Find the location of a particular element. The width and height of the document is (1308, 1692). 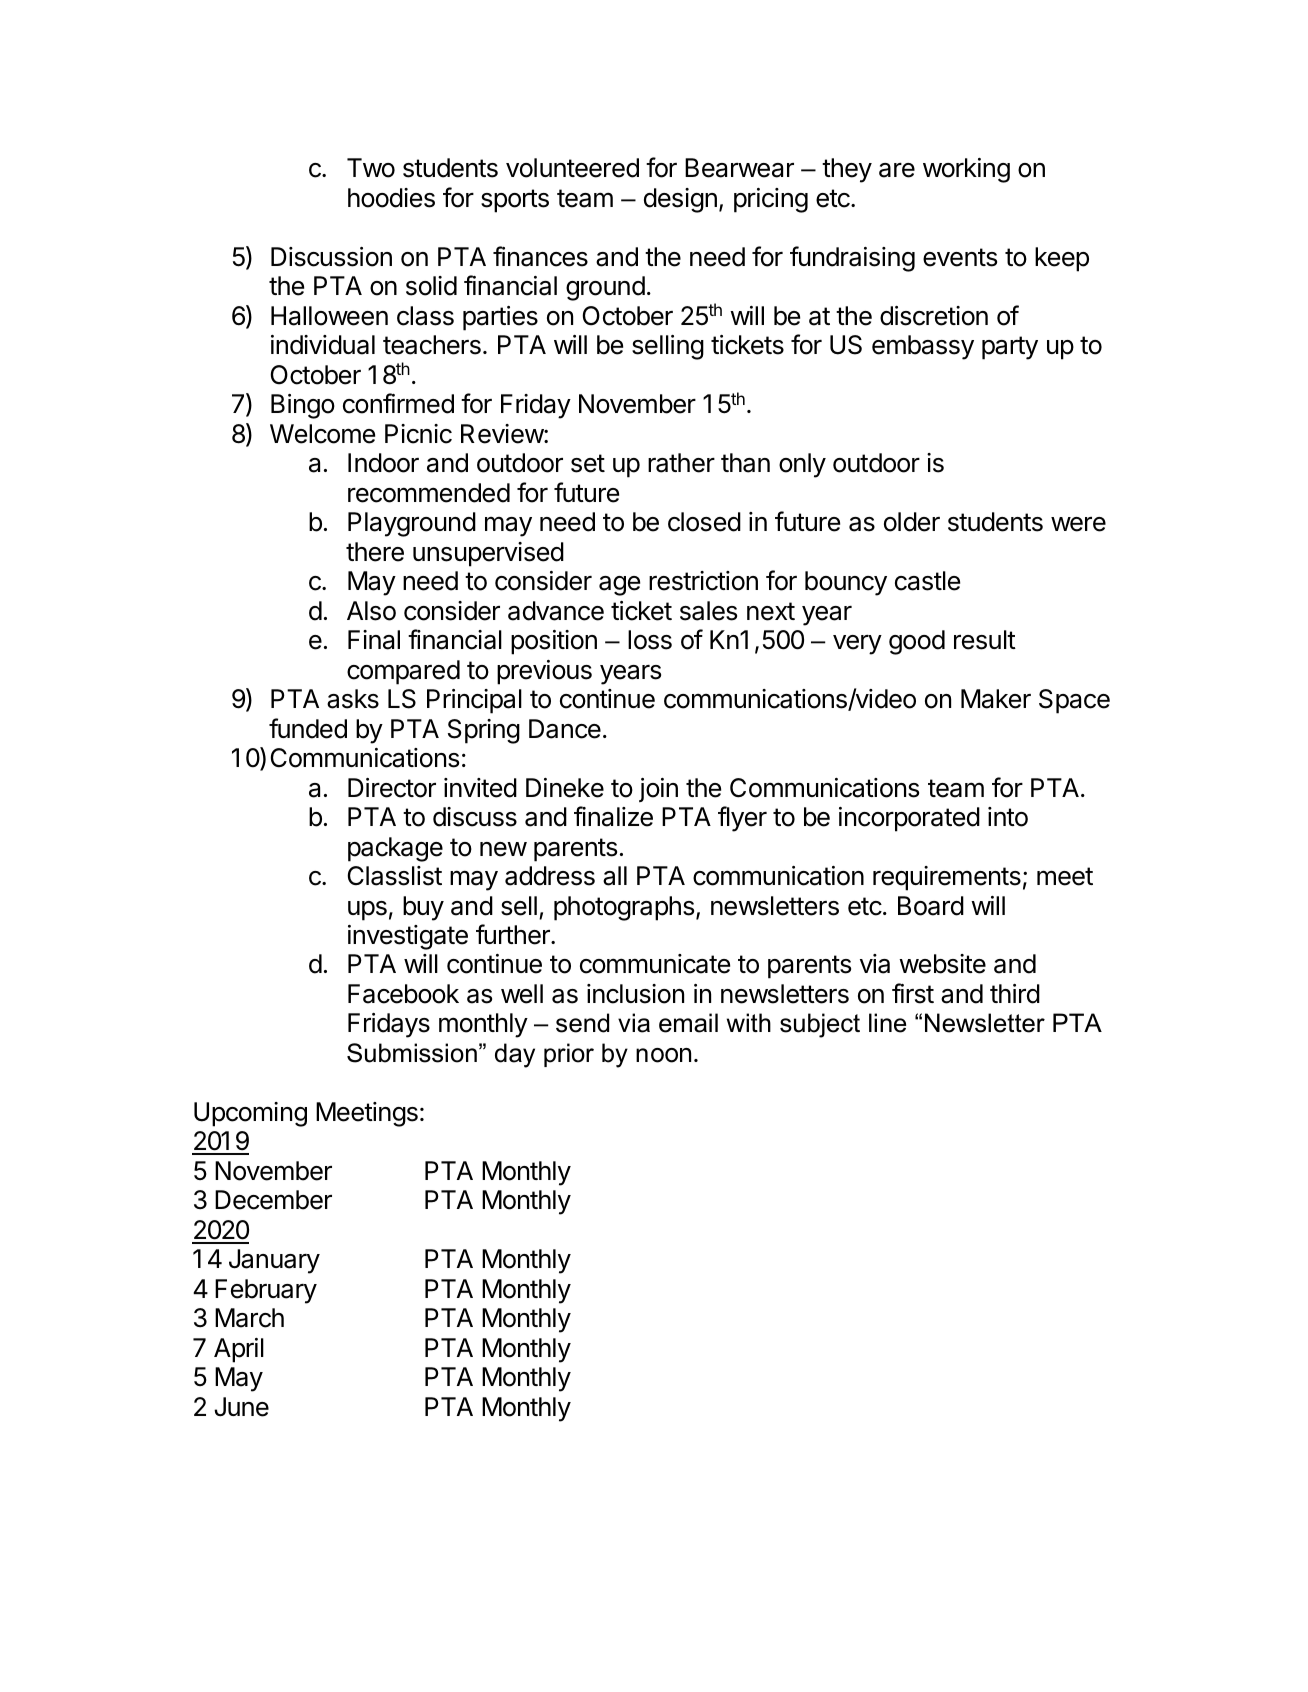

April is located at coordinates (239, 1350).
